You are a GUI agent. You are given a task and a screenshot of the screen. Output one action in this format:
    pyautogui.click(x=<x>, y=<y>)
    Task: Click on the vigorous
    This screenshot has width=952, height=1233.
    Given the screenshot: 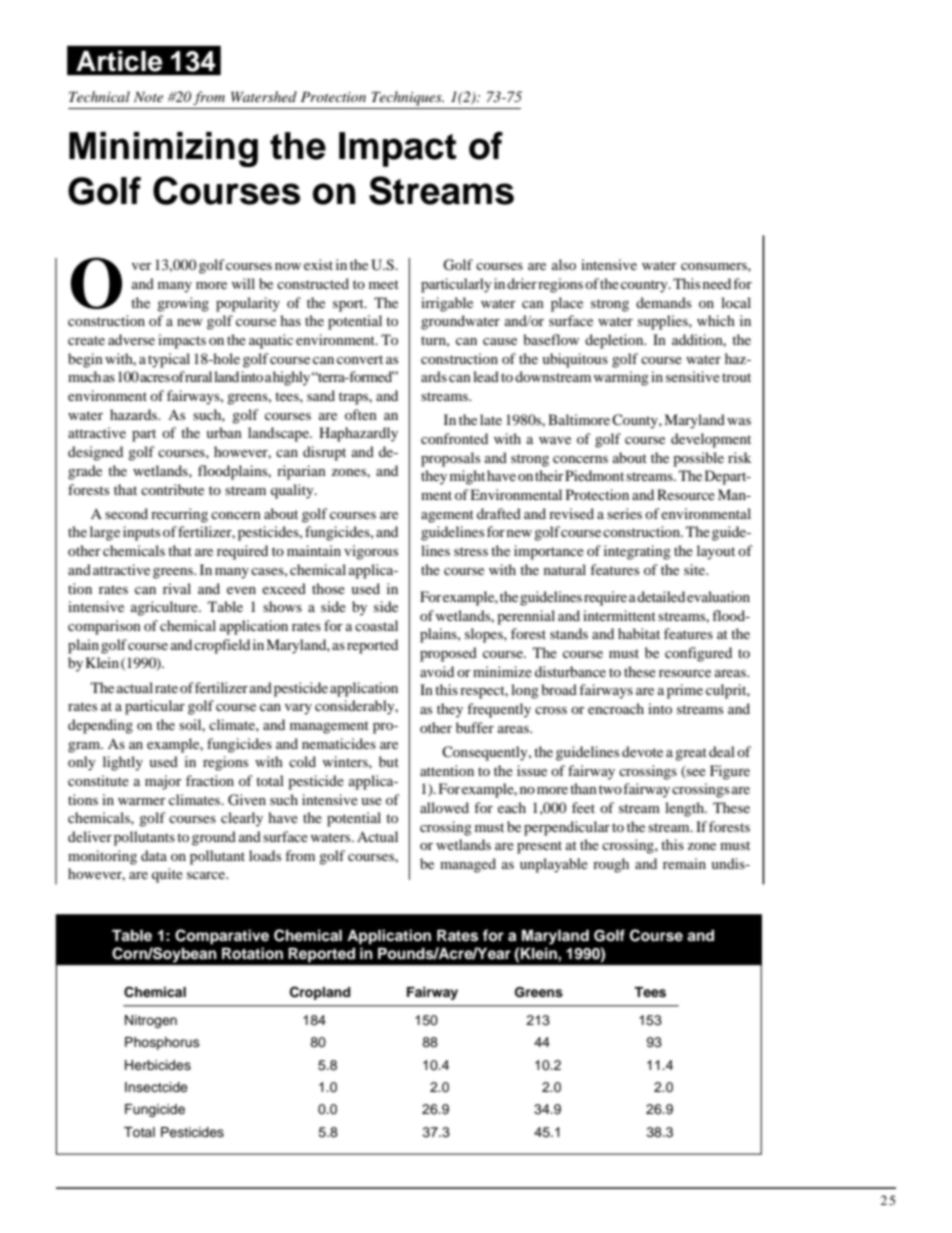 What is the action you would take?
    pyautogui.click(x=371, y=552)
